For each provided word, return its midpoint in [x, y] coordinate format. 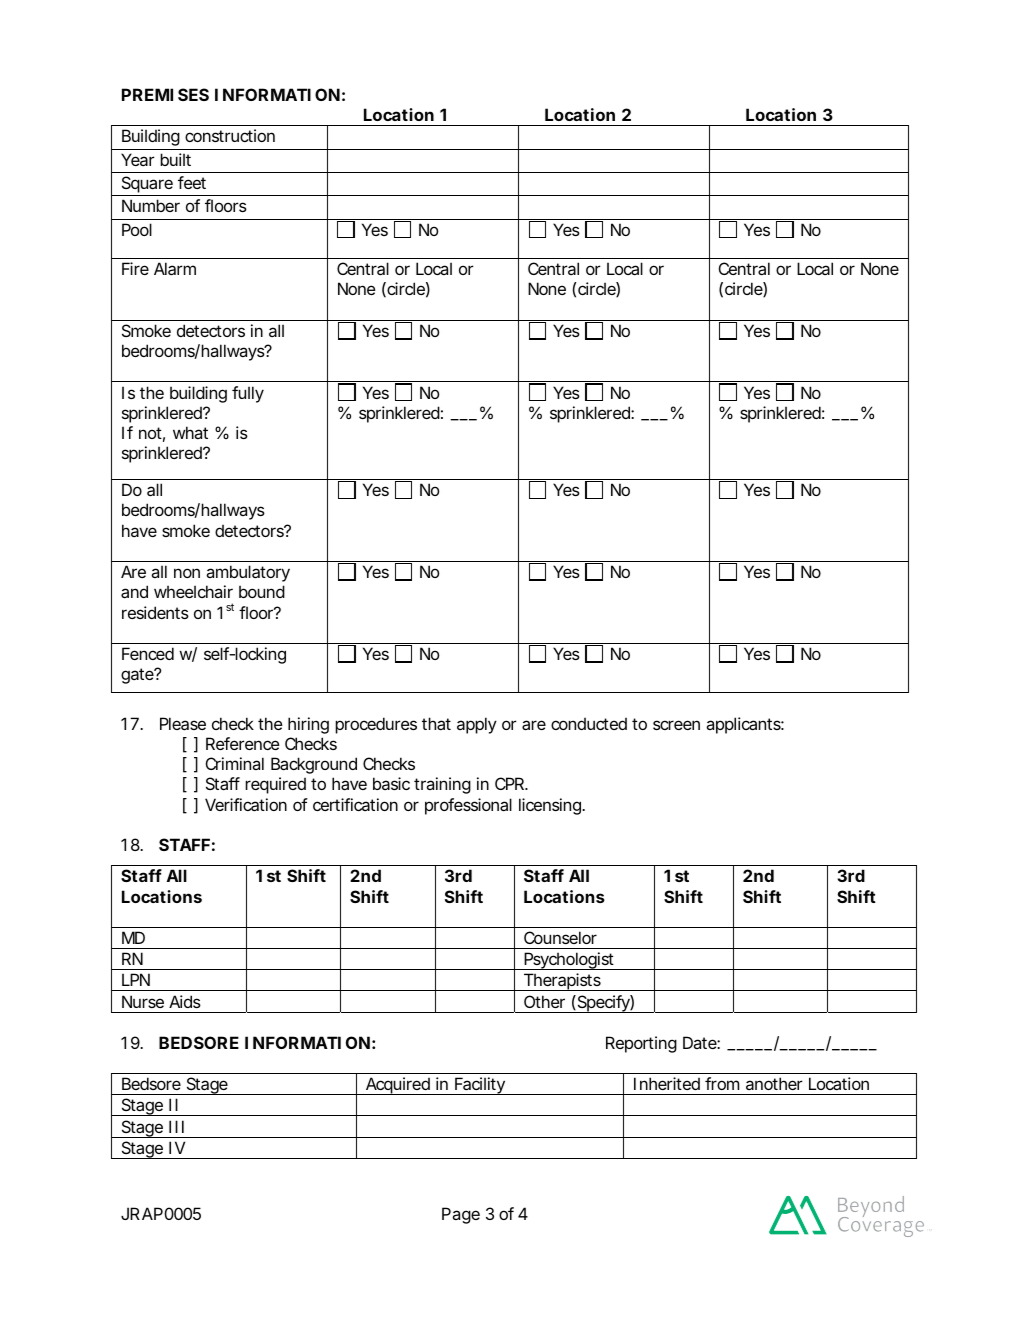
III [176, 1126]
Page [461, 1215]
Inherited [667, 1083]
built [175, 159]
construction [230, 135]
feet [192, 182]
